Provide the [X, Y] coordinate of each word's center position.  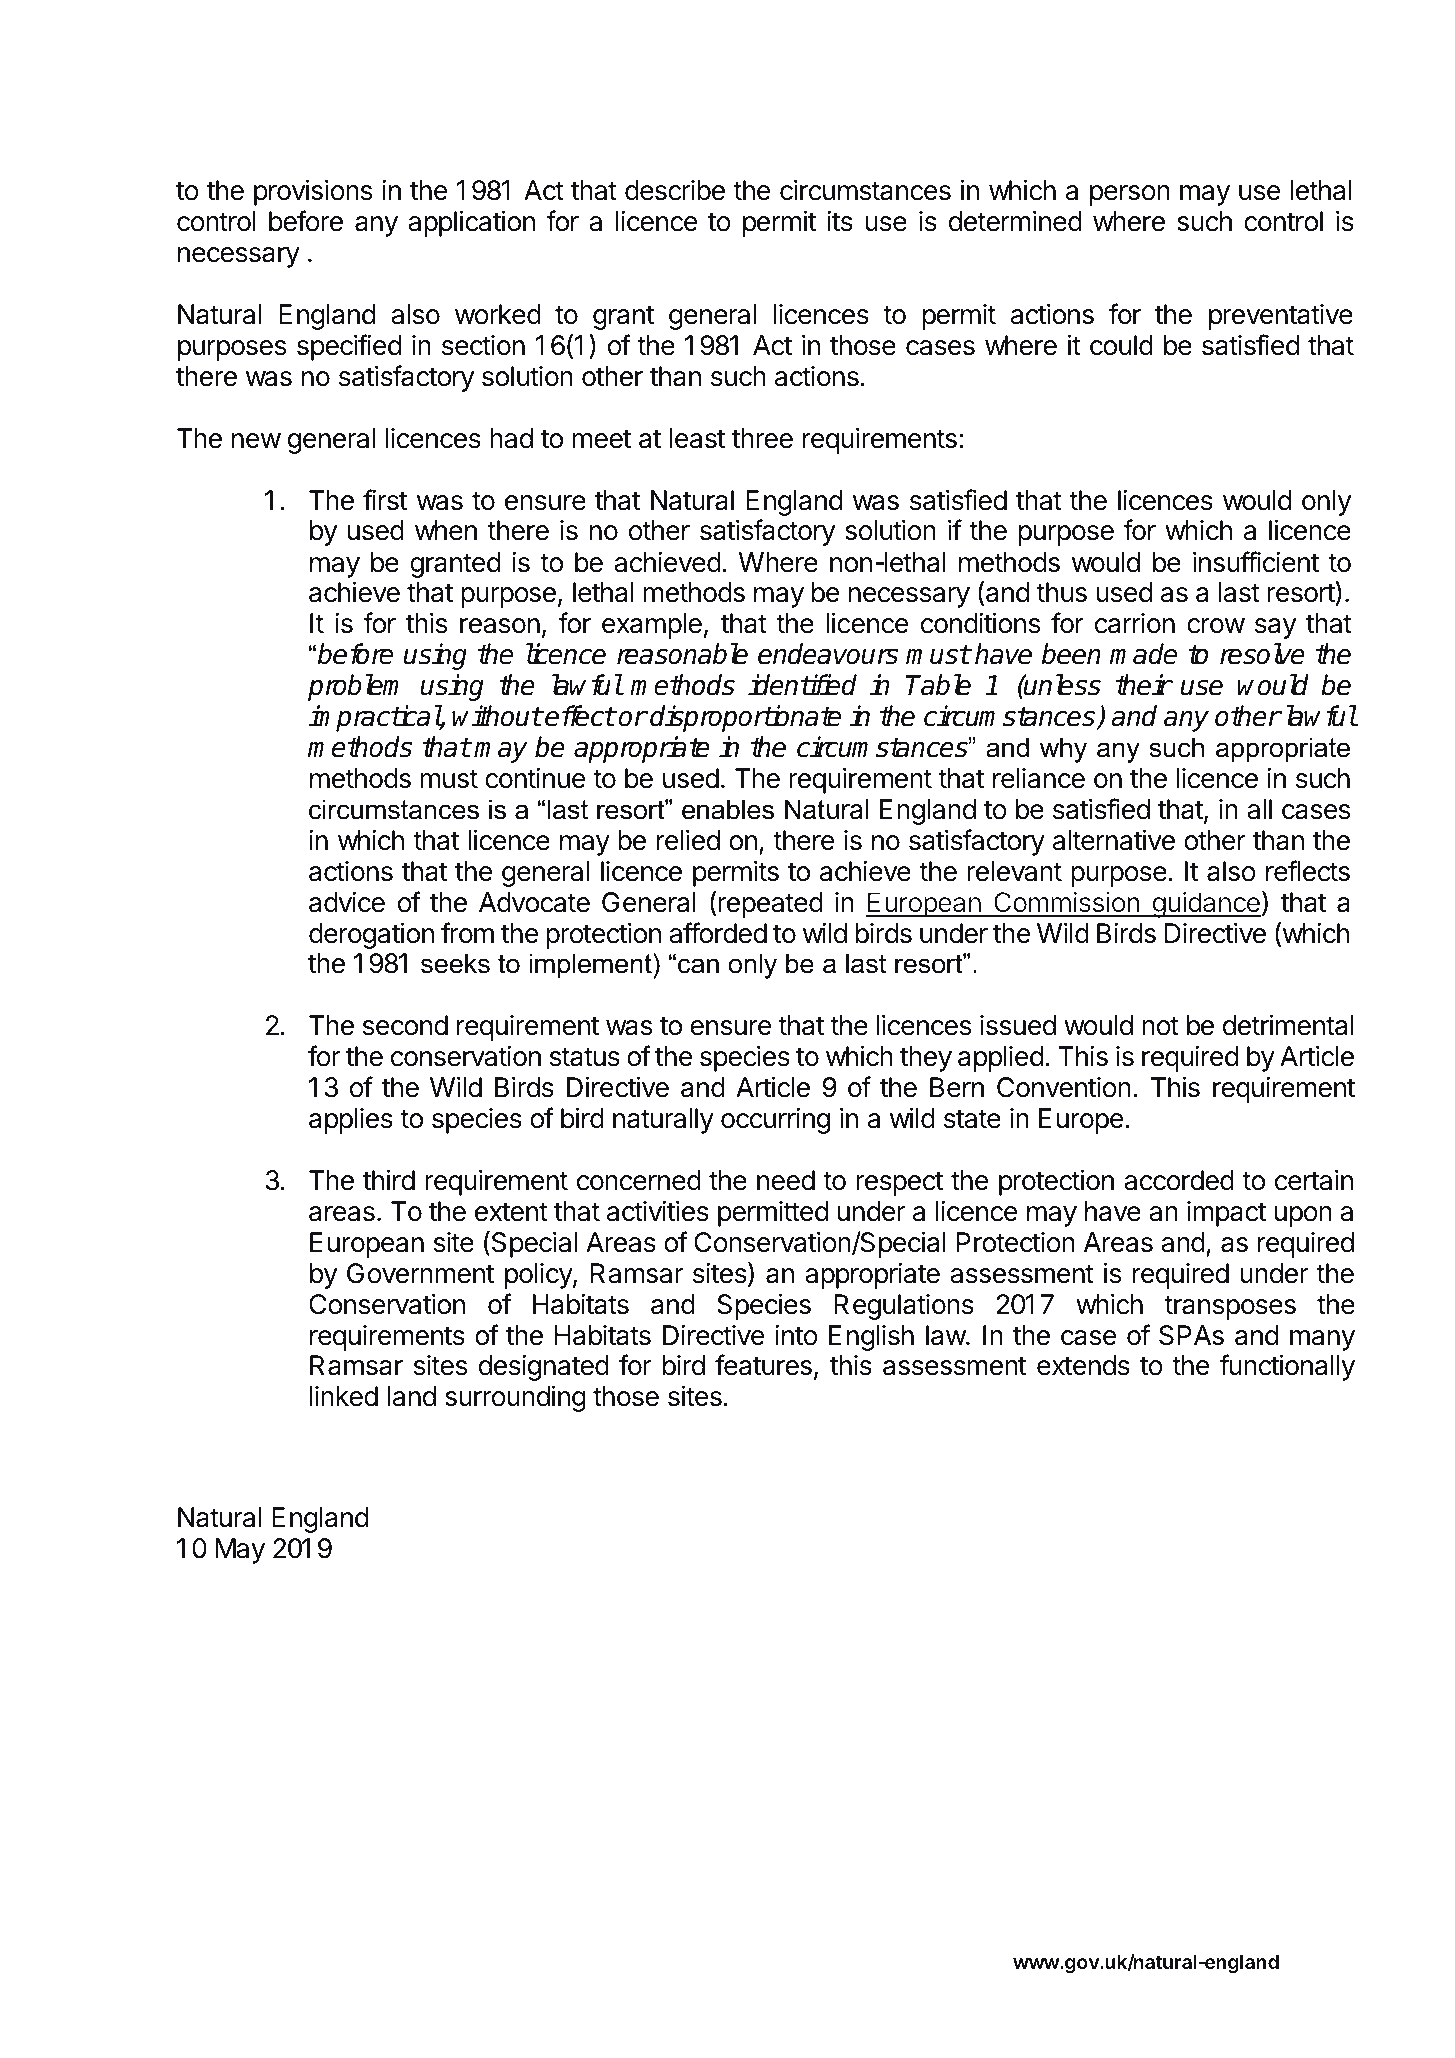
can [698, 966]
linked [344, 1396]
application [471, 224]
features [763, 1365]
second [405, 1025]
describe [675, 190]
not [1160, 1026]
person [1130, 195]
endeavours [828, 654]
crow [1216, 626]
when [446, 530]
